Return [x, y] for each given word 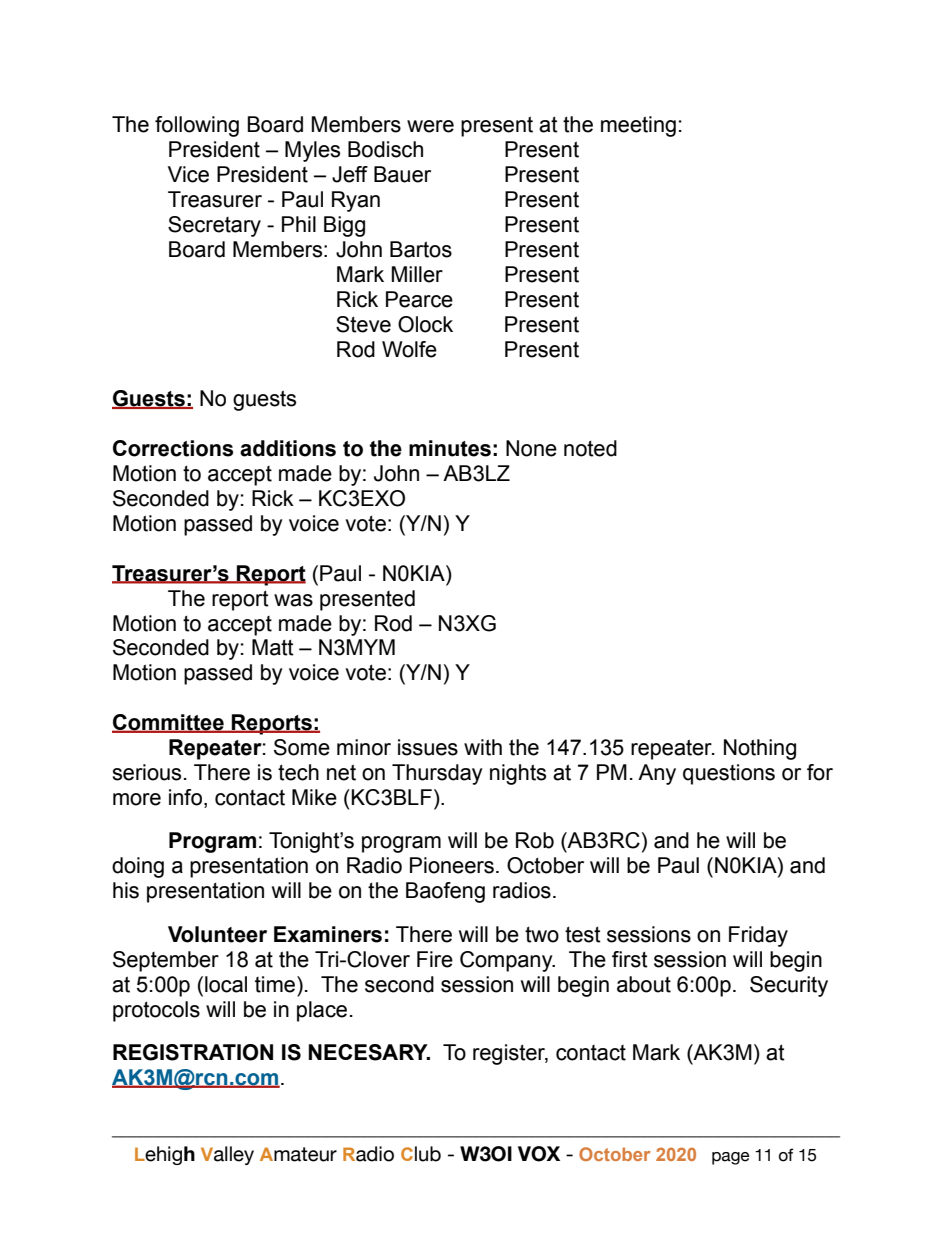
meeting [638, 126]
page [731, 1158]
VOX [539, 1154]
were [430, 126]
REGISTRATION [193, 1052]
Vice [188, 174]
